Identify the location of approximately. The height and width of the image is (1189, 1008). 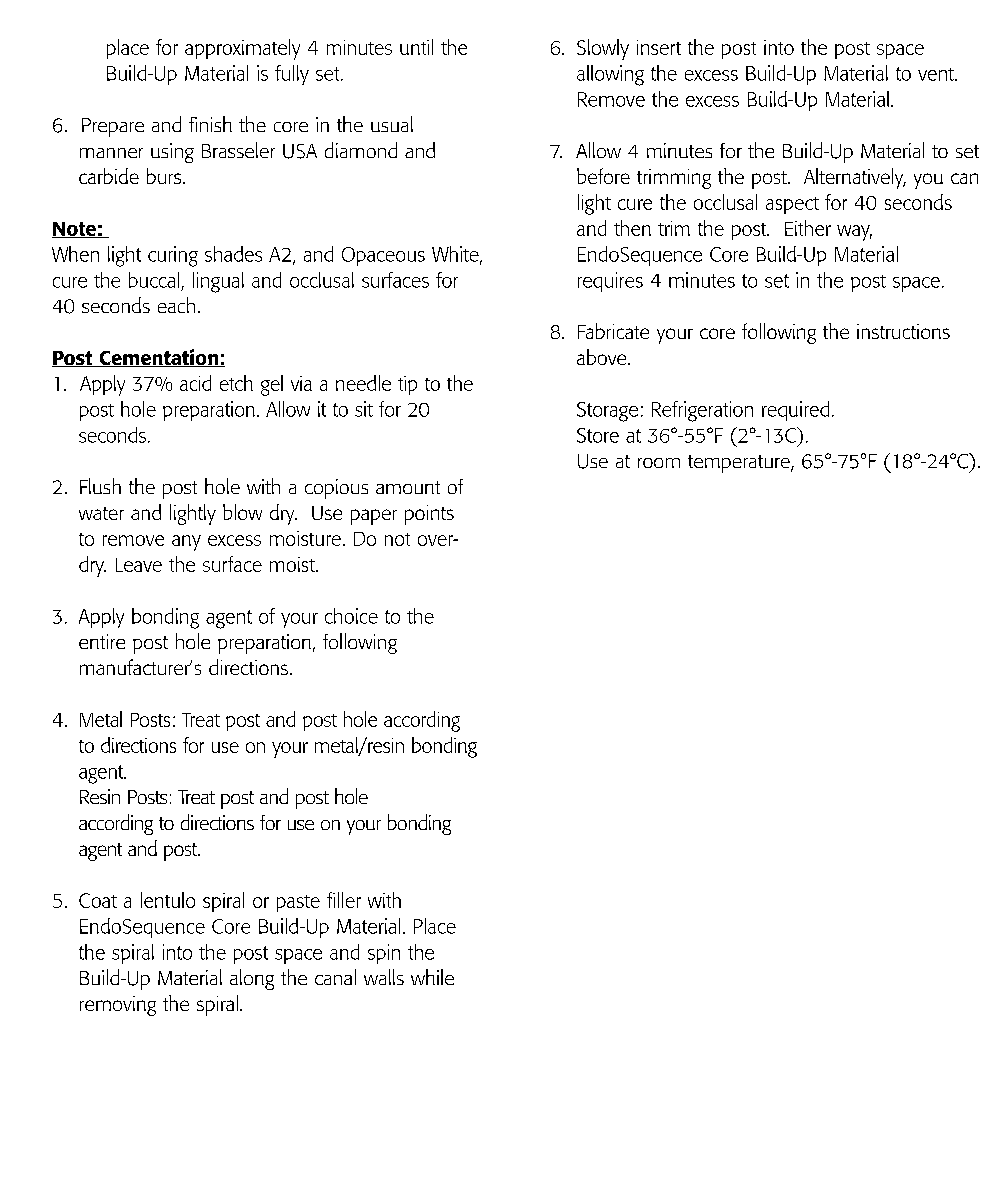
(242, 49).
